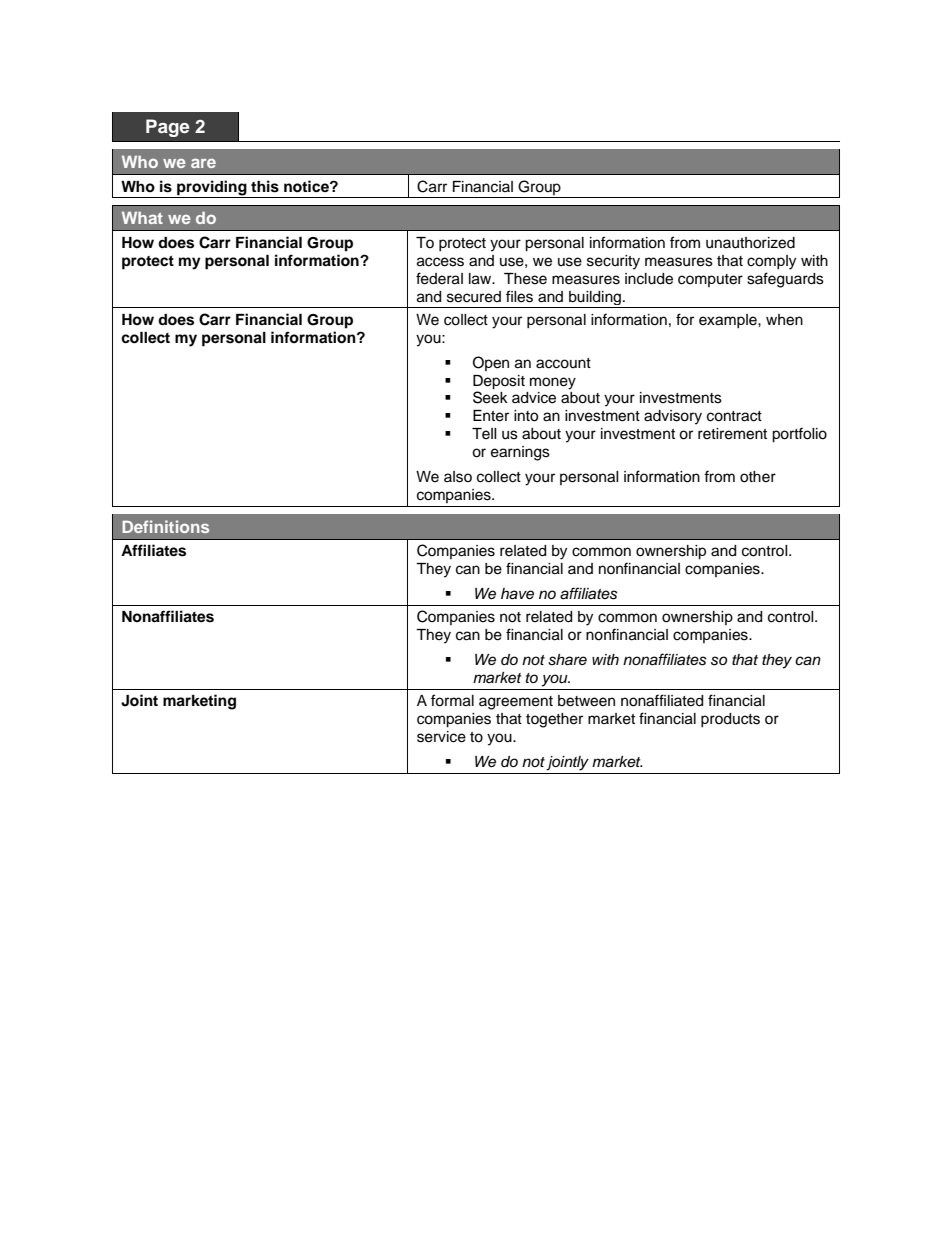 The height and width of the image is (1233, 952). Describe the element at coordinates (758, 477) in the image. I see `other` at that location.
